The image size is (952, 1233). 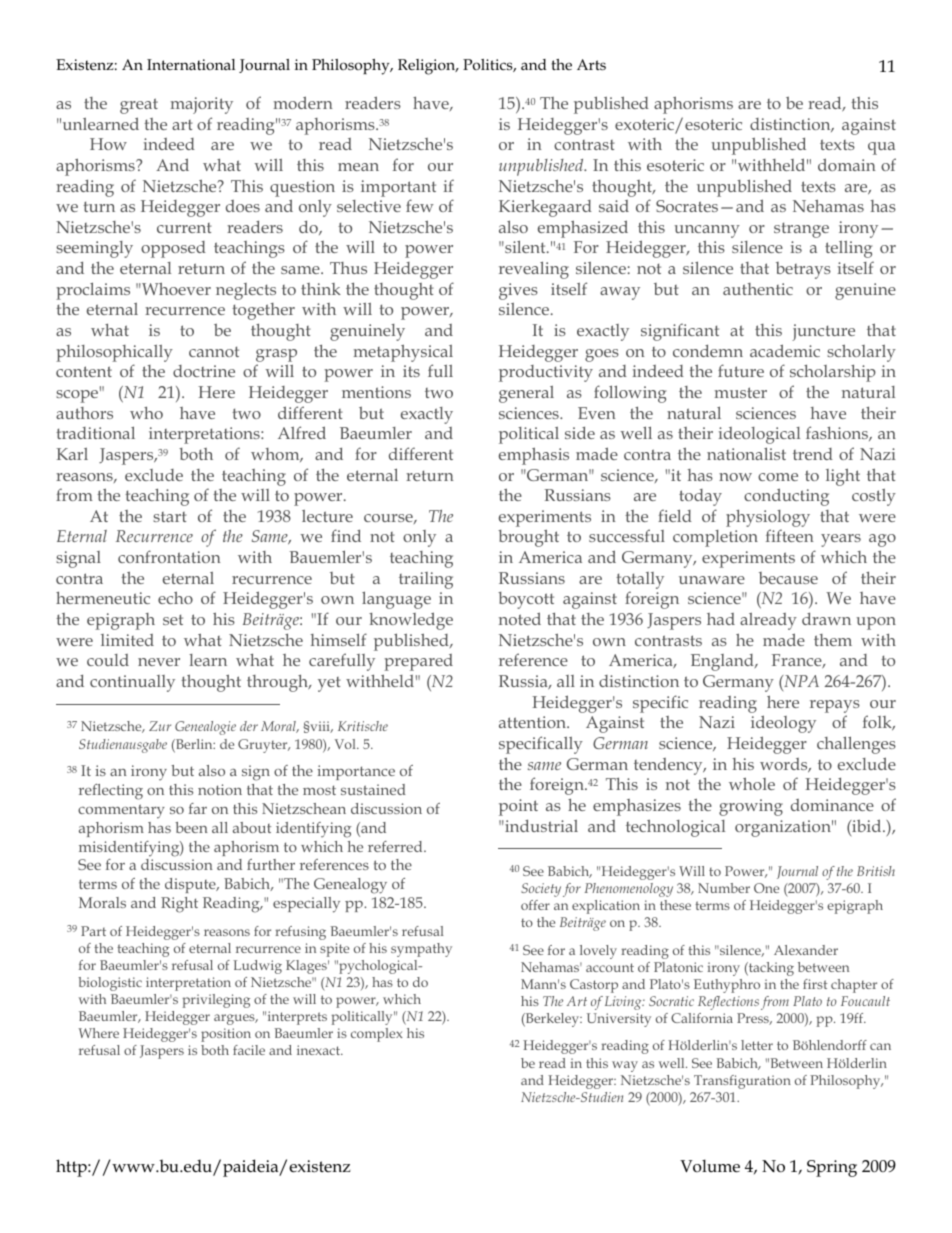 I want to click on Religion, so click(x=428, y=67).
